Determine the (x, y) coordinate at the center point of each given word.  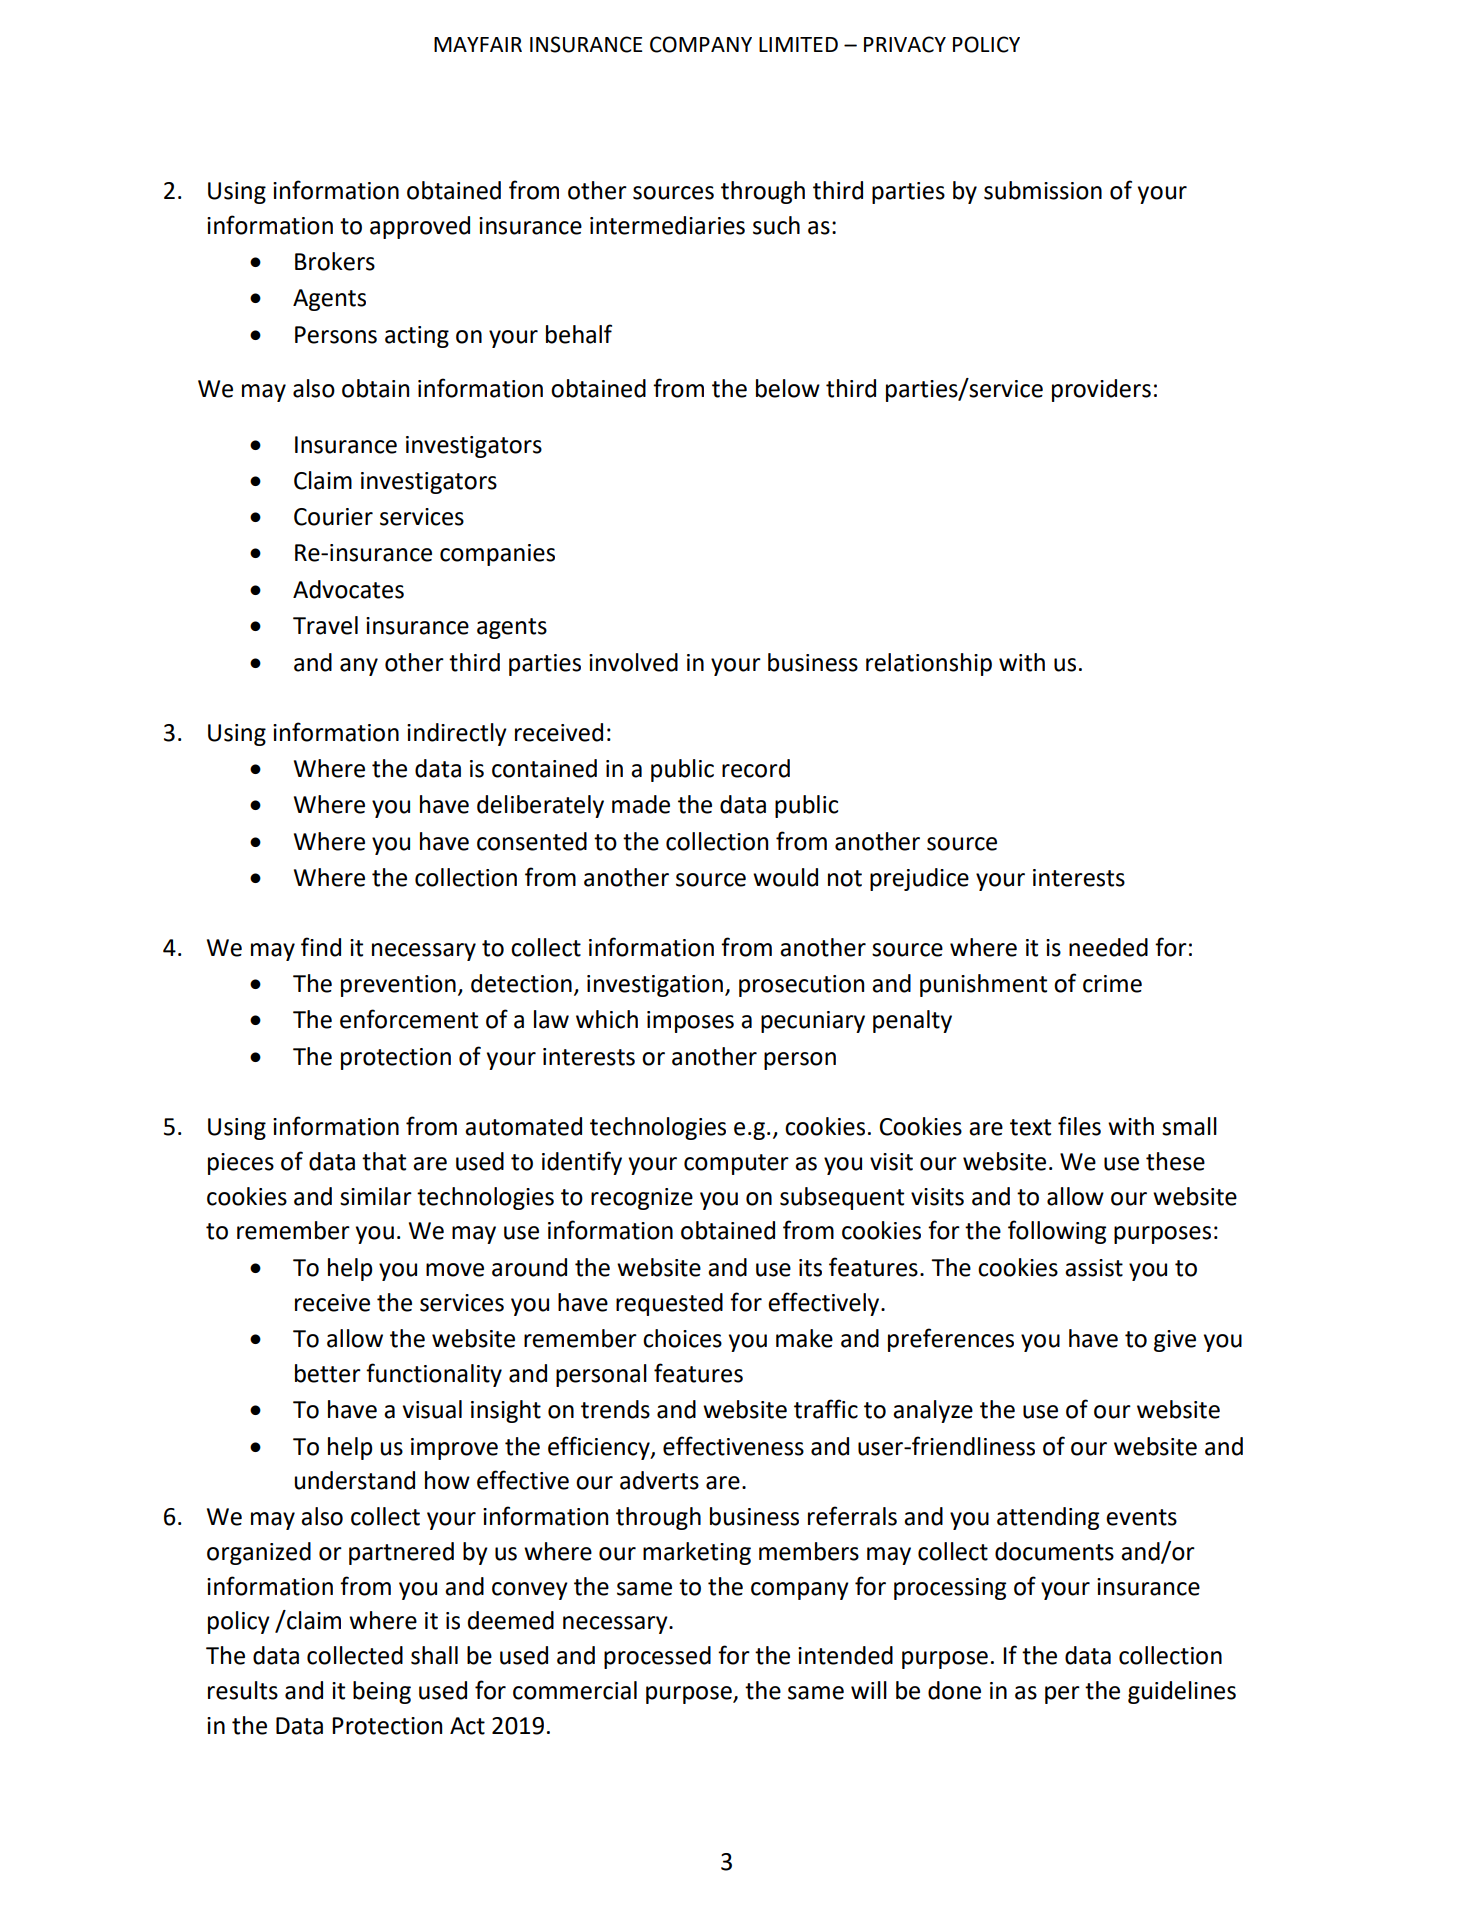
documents (1054, 1551)
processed (657, 1657)
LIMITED (798, 44)
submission (1043, 190)
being (382, 1692)
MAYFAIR (478, 44)
